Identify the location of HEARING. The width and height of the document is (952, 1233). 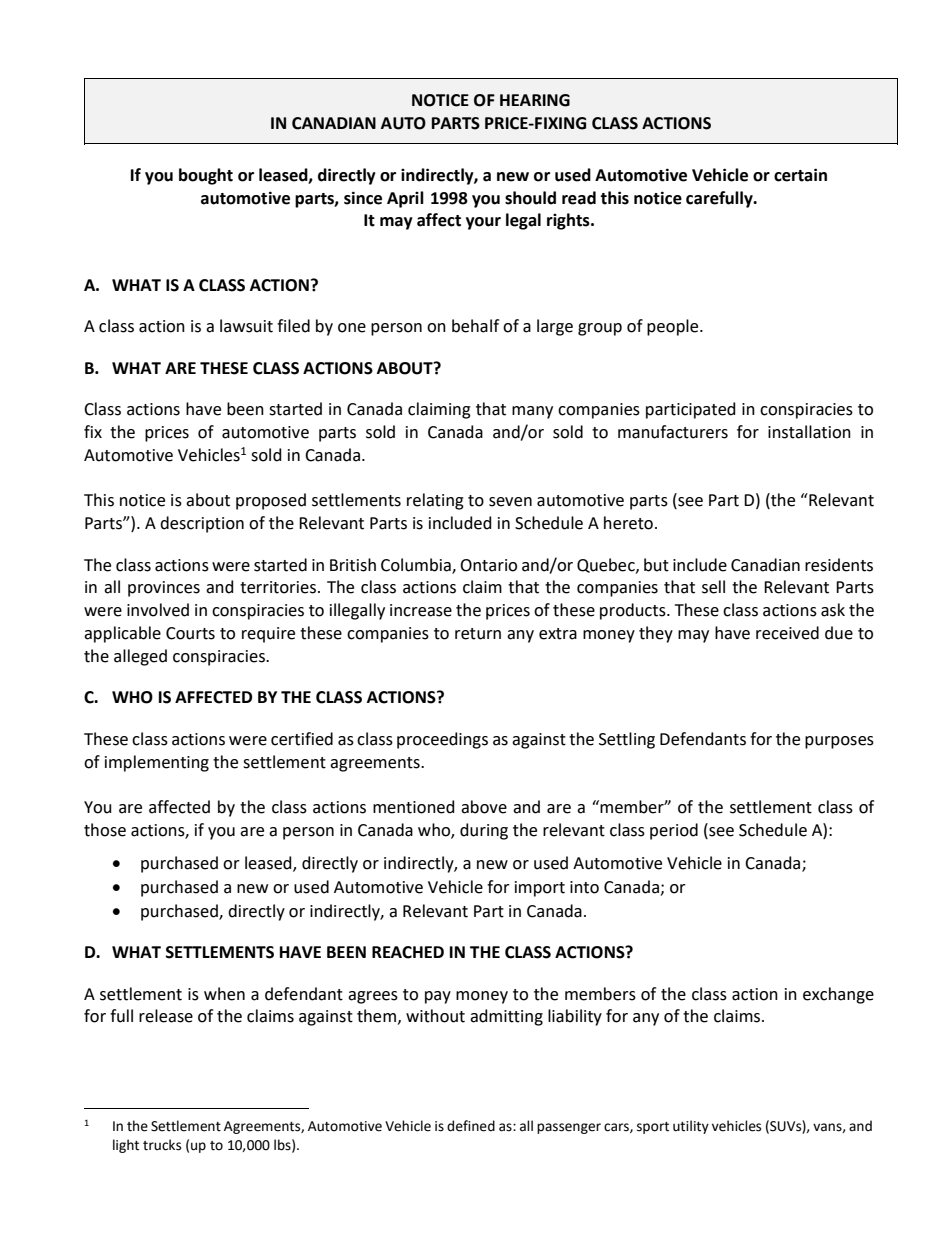
(535, 100).
